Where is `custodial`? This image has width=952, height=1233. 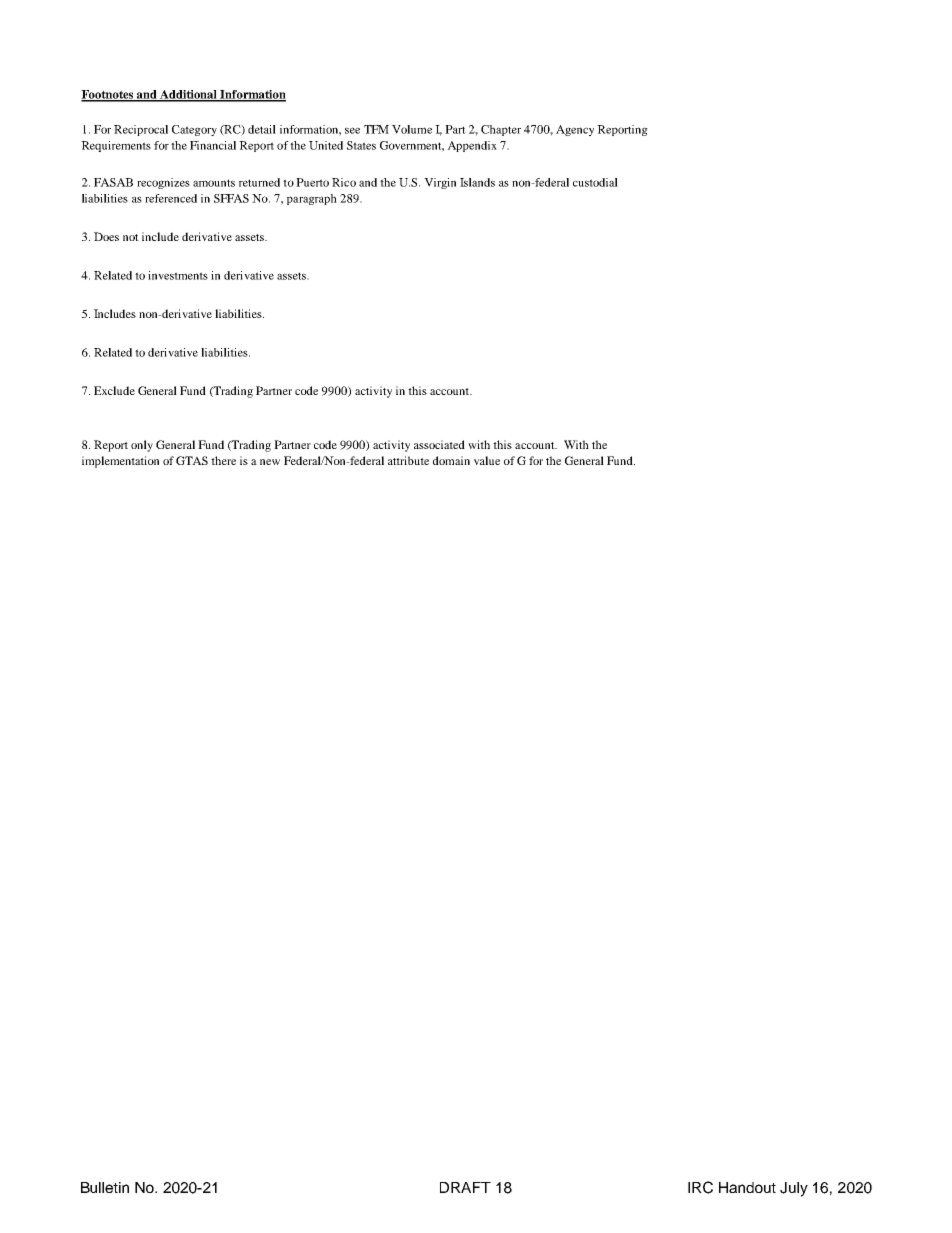 custodial is located at coordinates (595, 182).
